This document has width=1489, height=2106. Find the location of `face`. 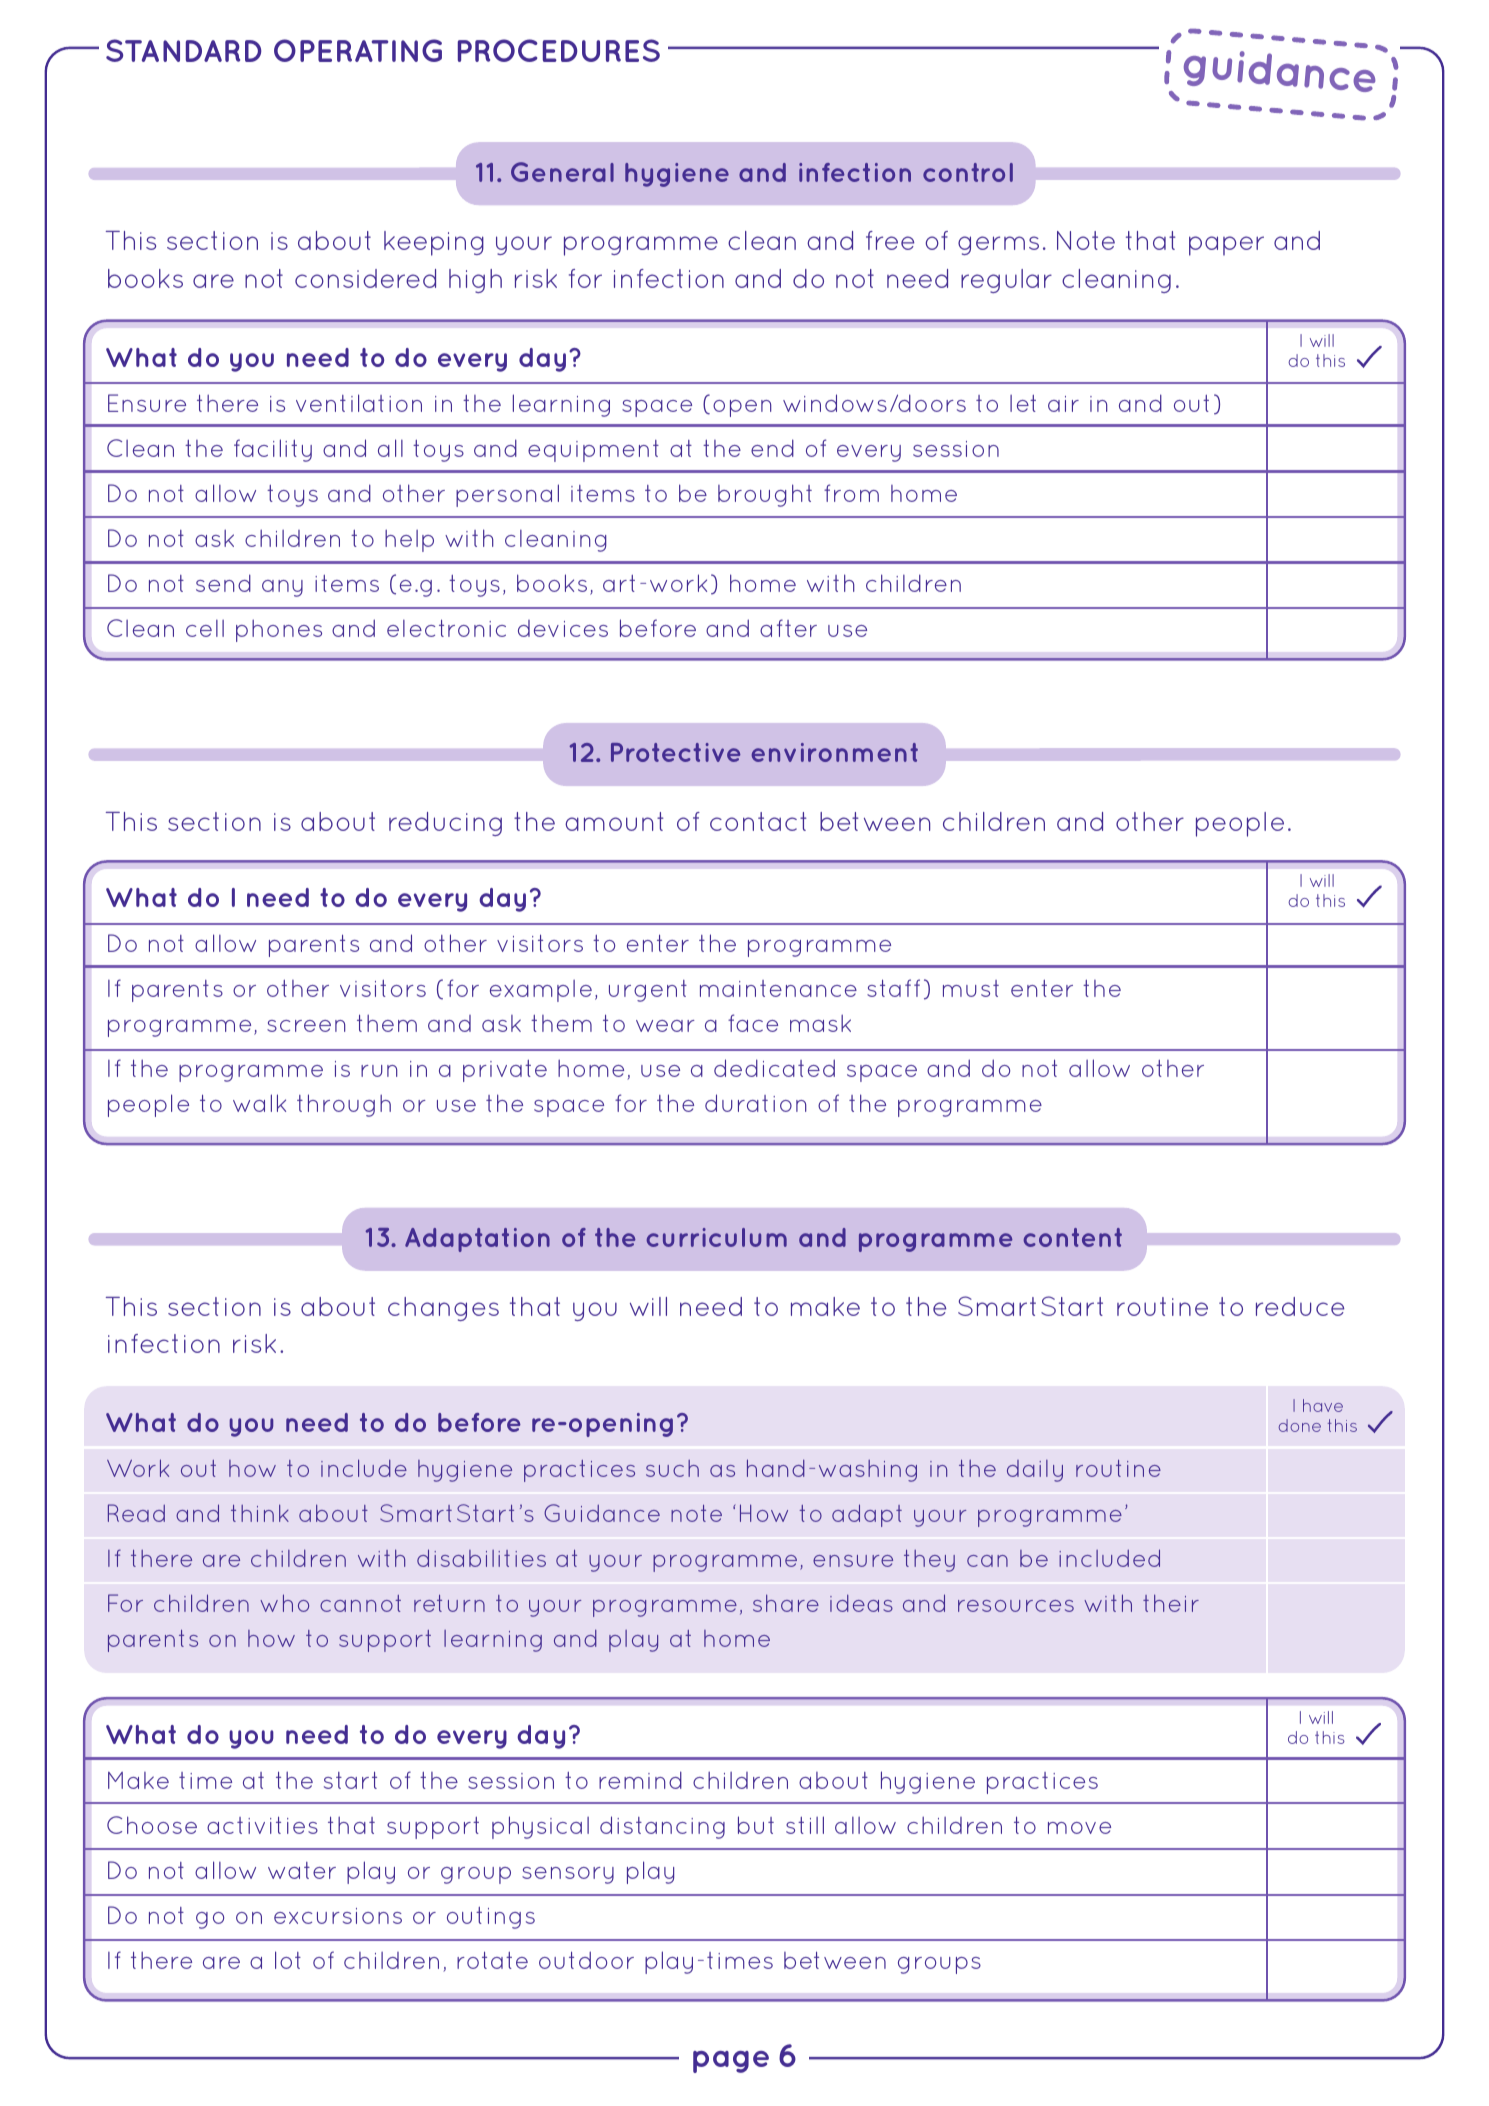

face is located at coordinates (753, 1023).
